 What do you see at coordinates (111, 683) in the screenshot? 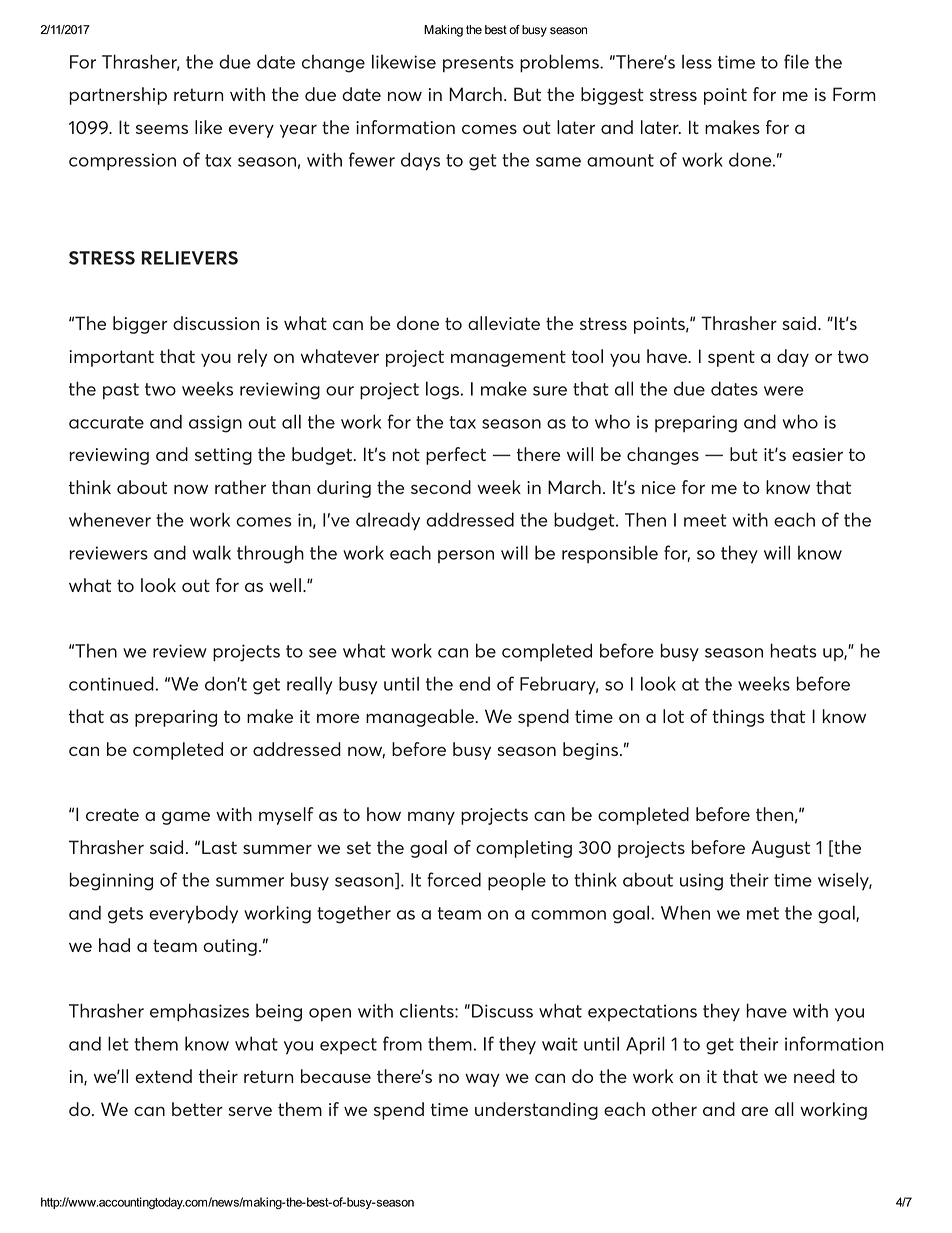
I see `continued` at bounding box center [111, 683].
